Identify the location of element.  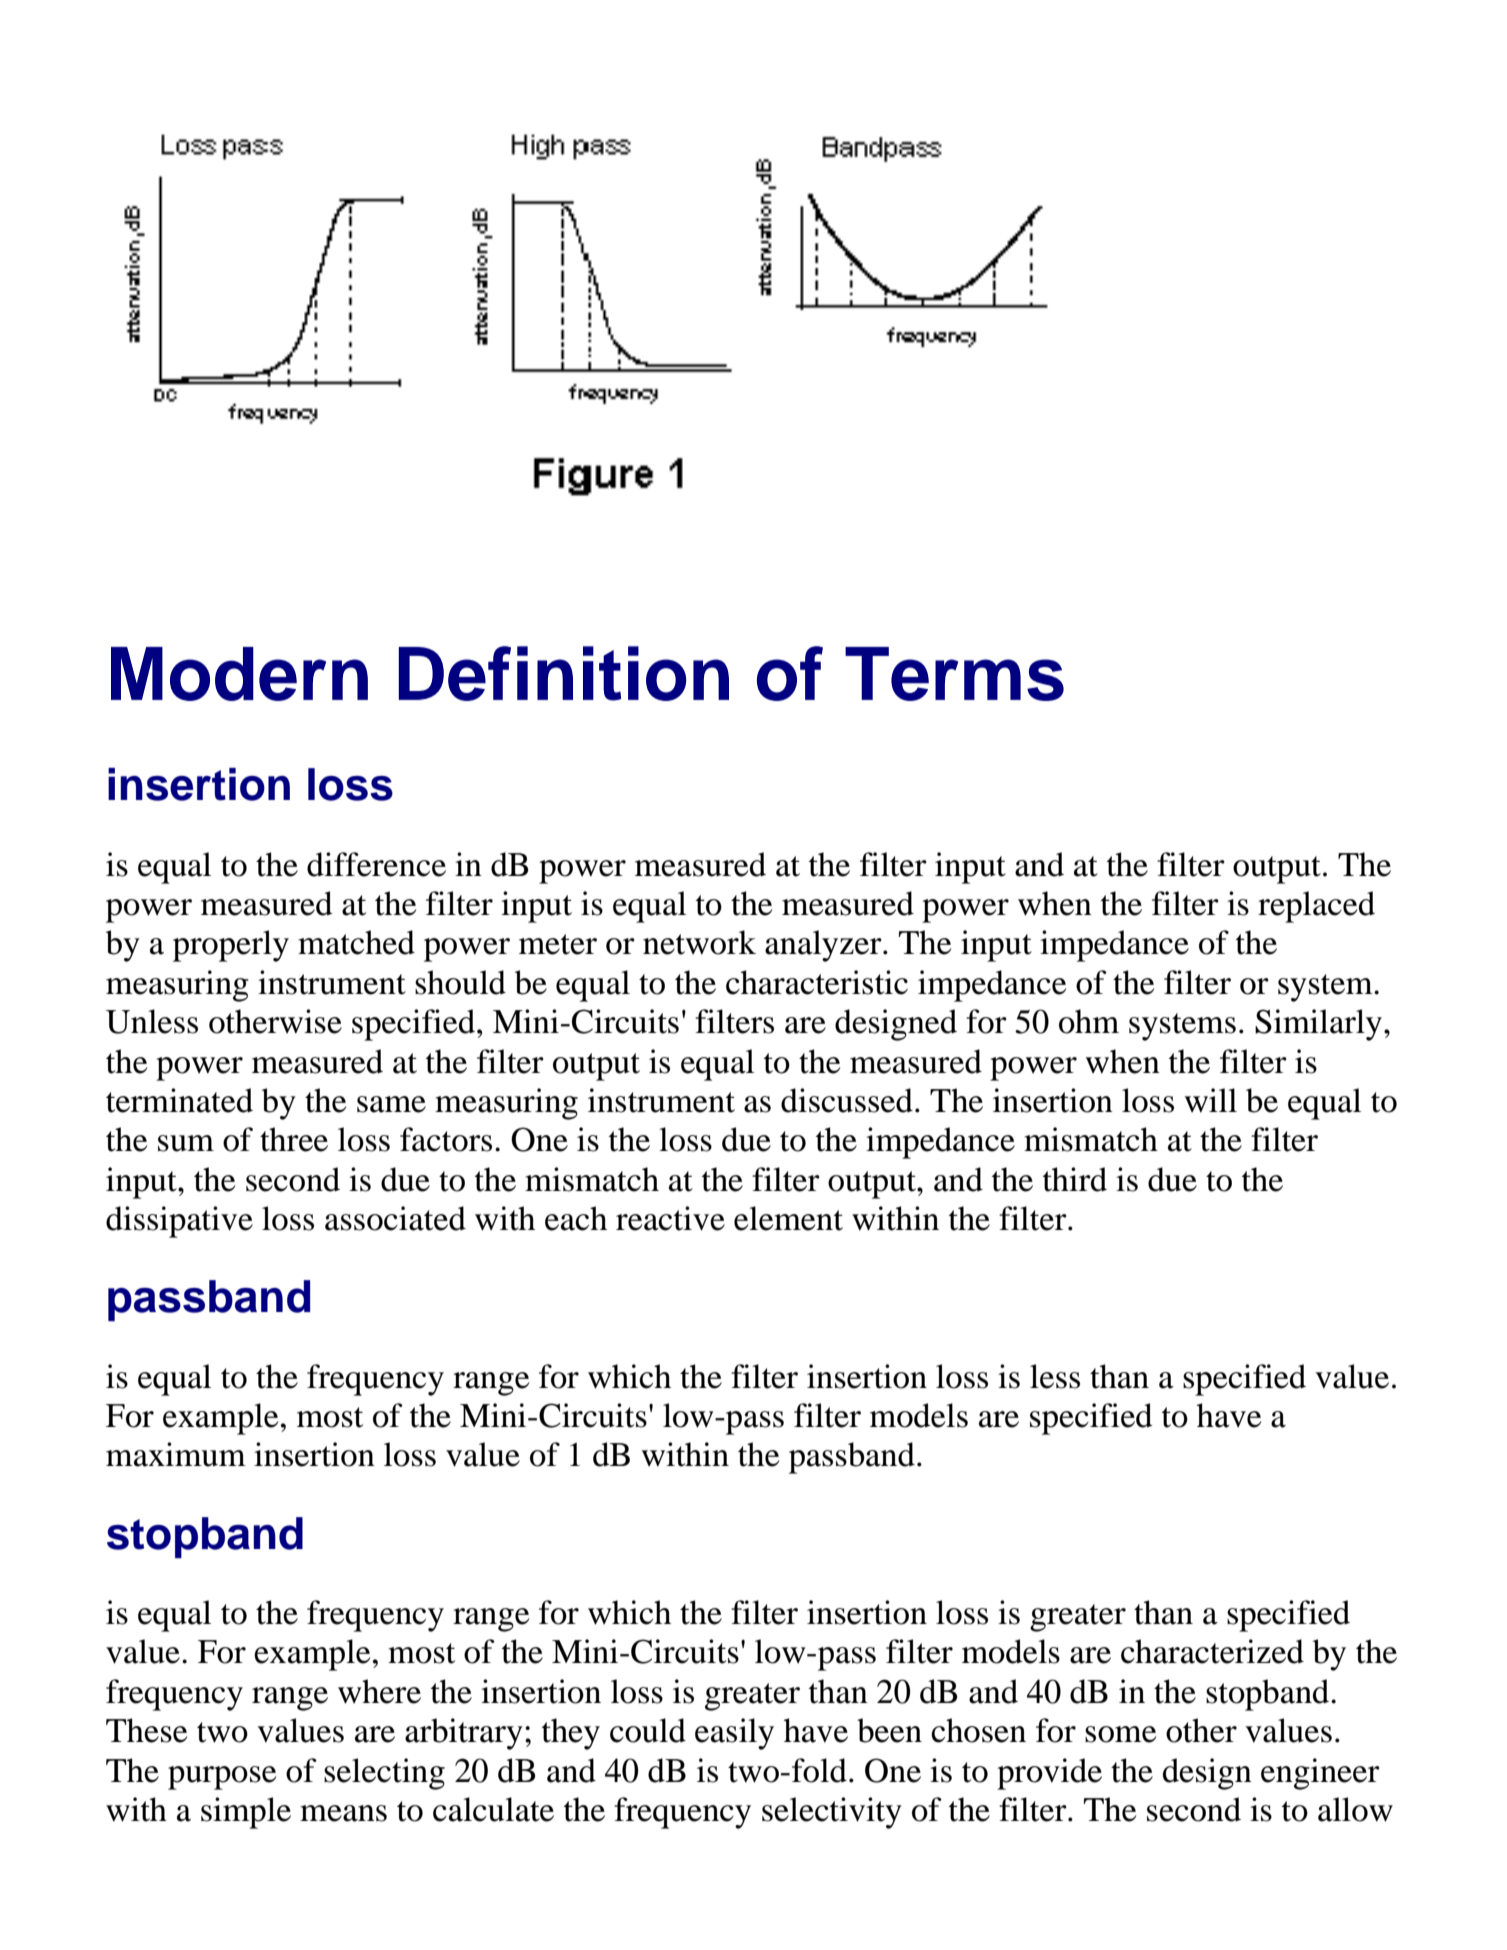
(788, 1218).
